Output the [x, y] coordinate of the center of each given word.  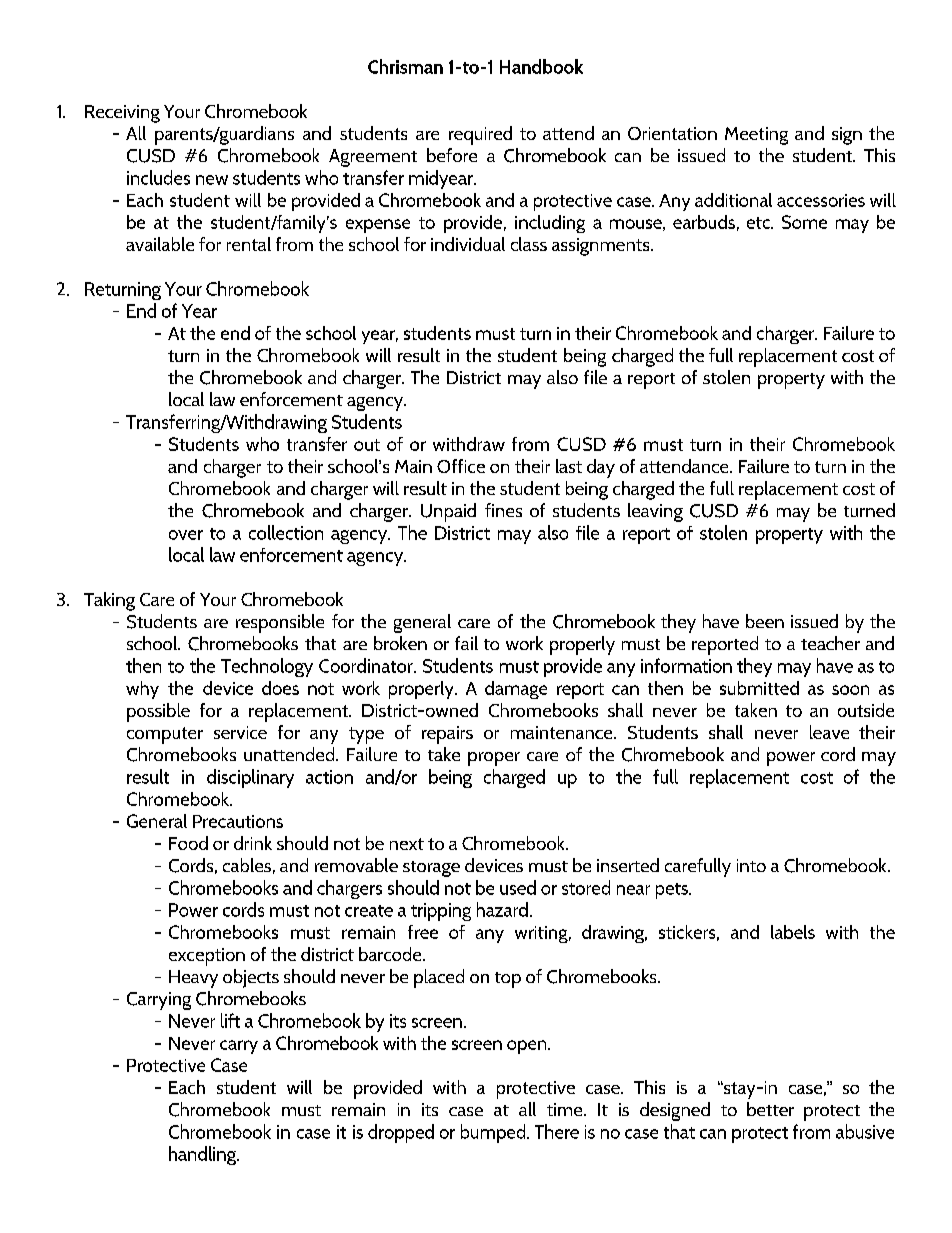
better [770, 1109]
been [765, 621]
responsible [280, 623]
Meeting [756, 136]
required [480, 135]
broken [400, 643]
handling [203, 1155]
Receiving [122, 114]
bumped [494, 1133]
